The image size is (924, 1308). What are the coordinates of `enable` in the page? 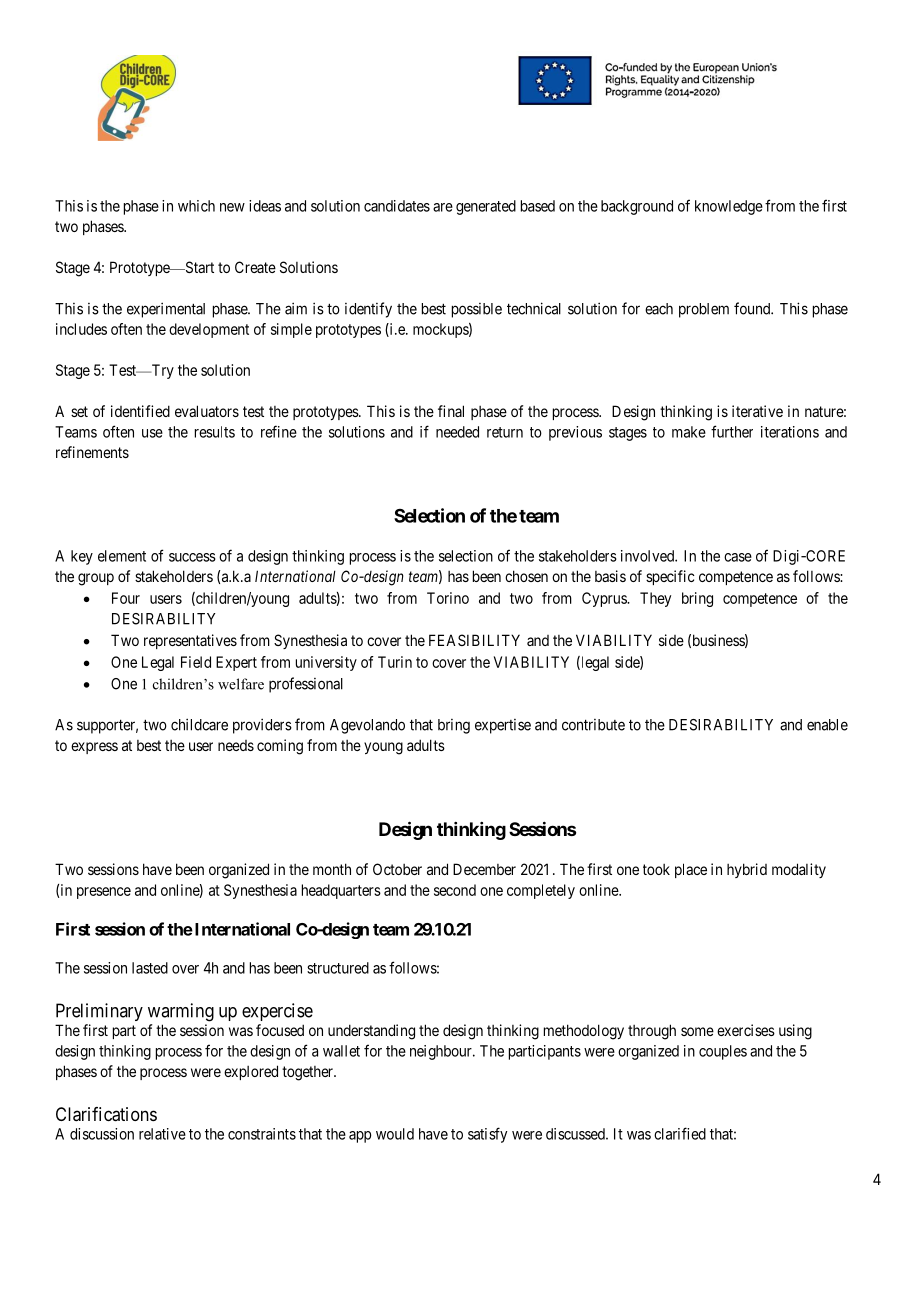 It's located at (827, 725).
